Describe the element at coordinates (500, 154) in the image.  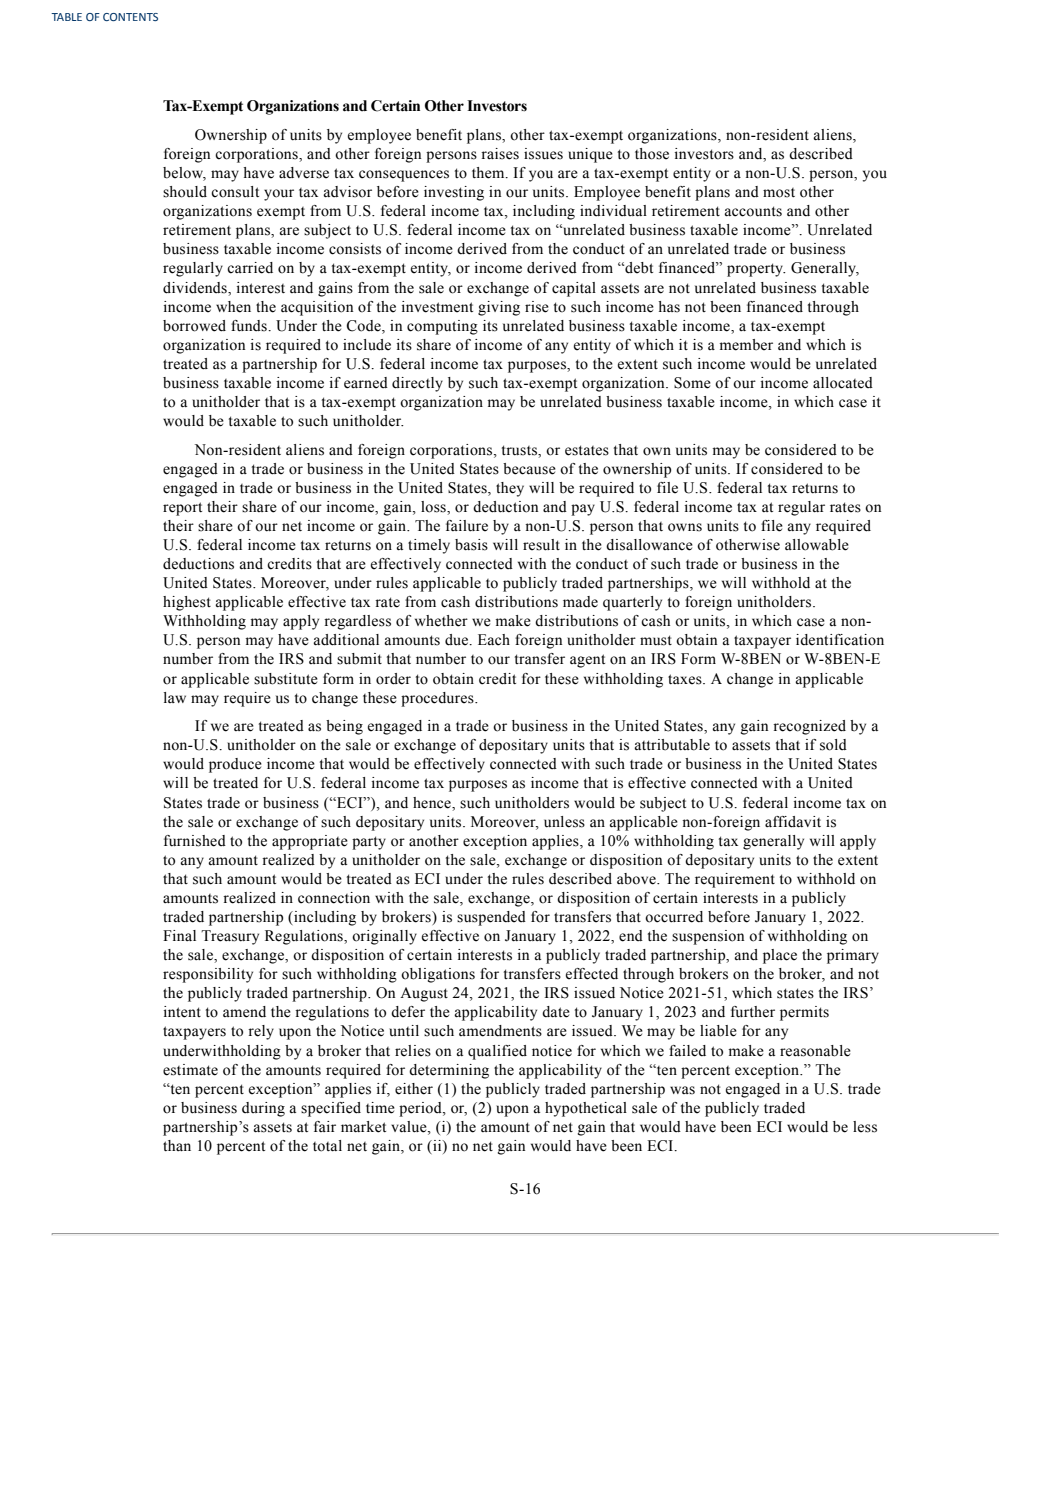
I see `raises` at that location.
